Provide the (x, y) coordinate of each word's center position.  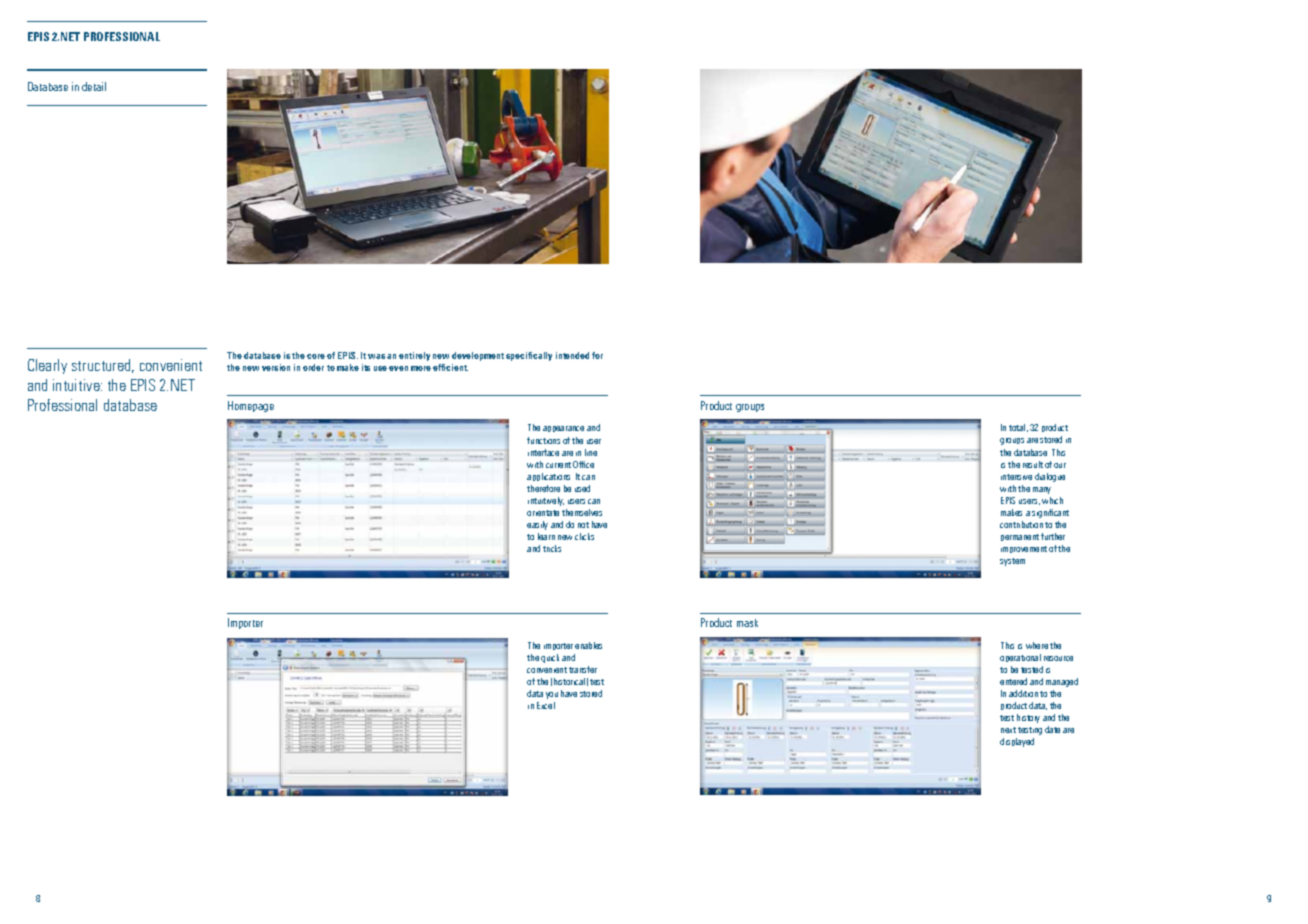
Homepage (251, 406)
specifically (529, 356)
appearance (563, 429)
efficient (450, 367)
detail (94, 86)
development (478, 356)
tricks (552, 548)
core (316, 356)
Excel (546, 705)
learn (546, 536)
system (1012, 562)
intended (572, 355)
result (1033, 464)
